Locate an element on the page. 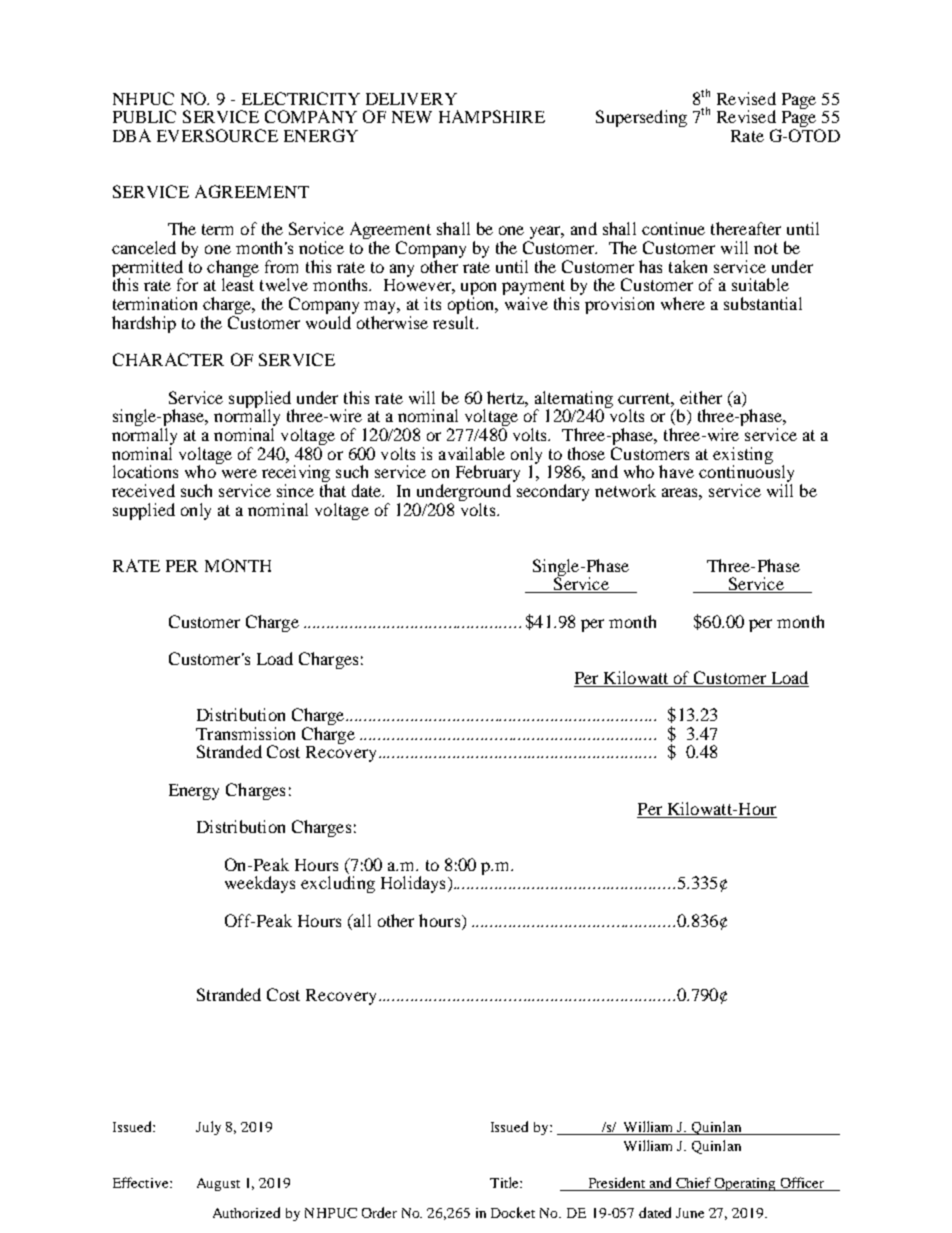  Transmission is located at coordinates (245, 733).
